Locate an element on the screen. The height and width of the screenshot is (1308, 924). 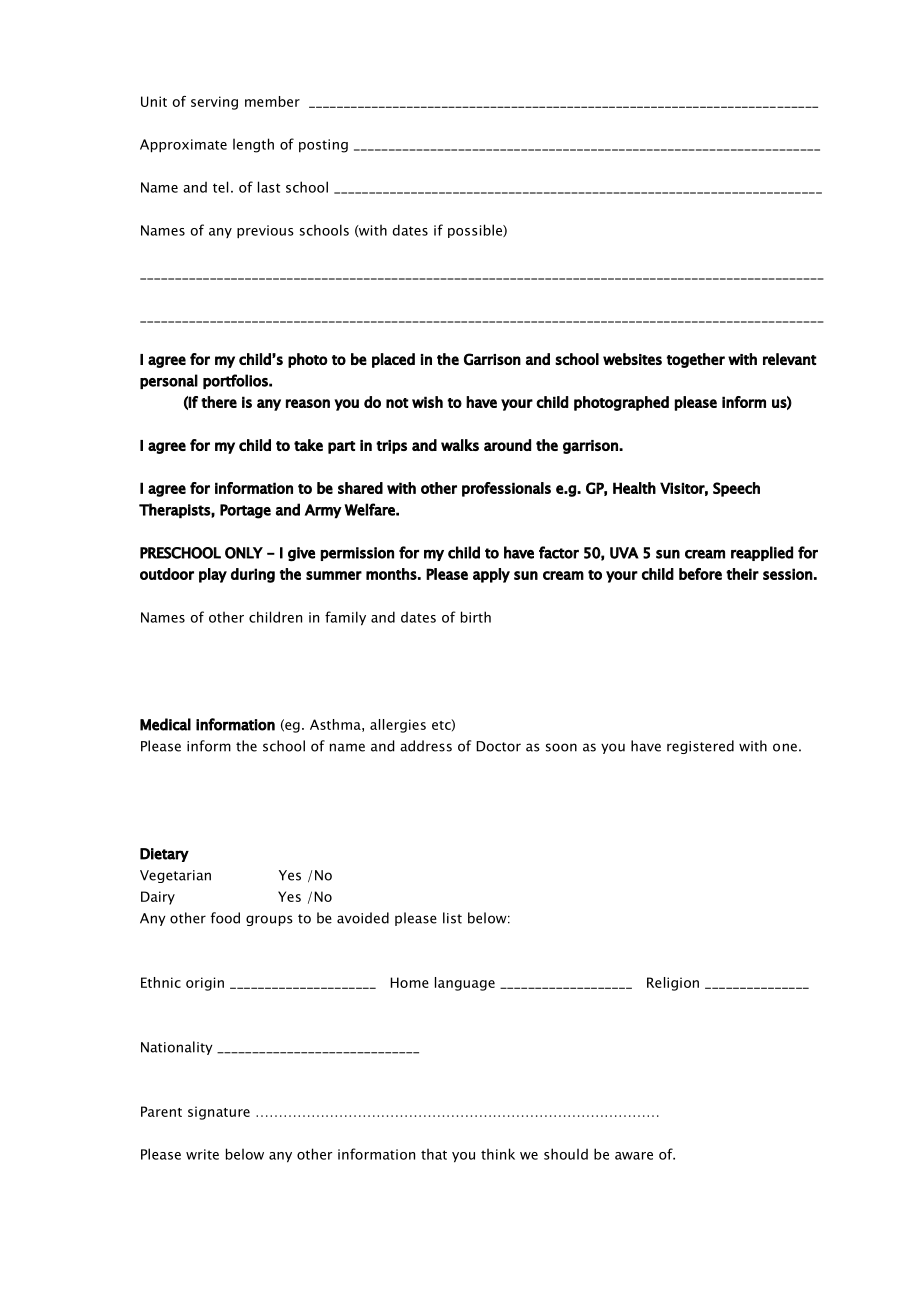
length is located at coordinates (253, 145).
